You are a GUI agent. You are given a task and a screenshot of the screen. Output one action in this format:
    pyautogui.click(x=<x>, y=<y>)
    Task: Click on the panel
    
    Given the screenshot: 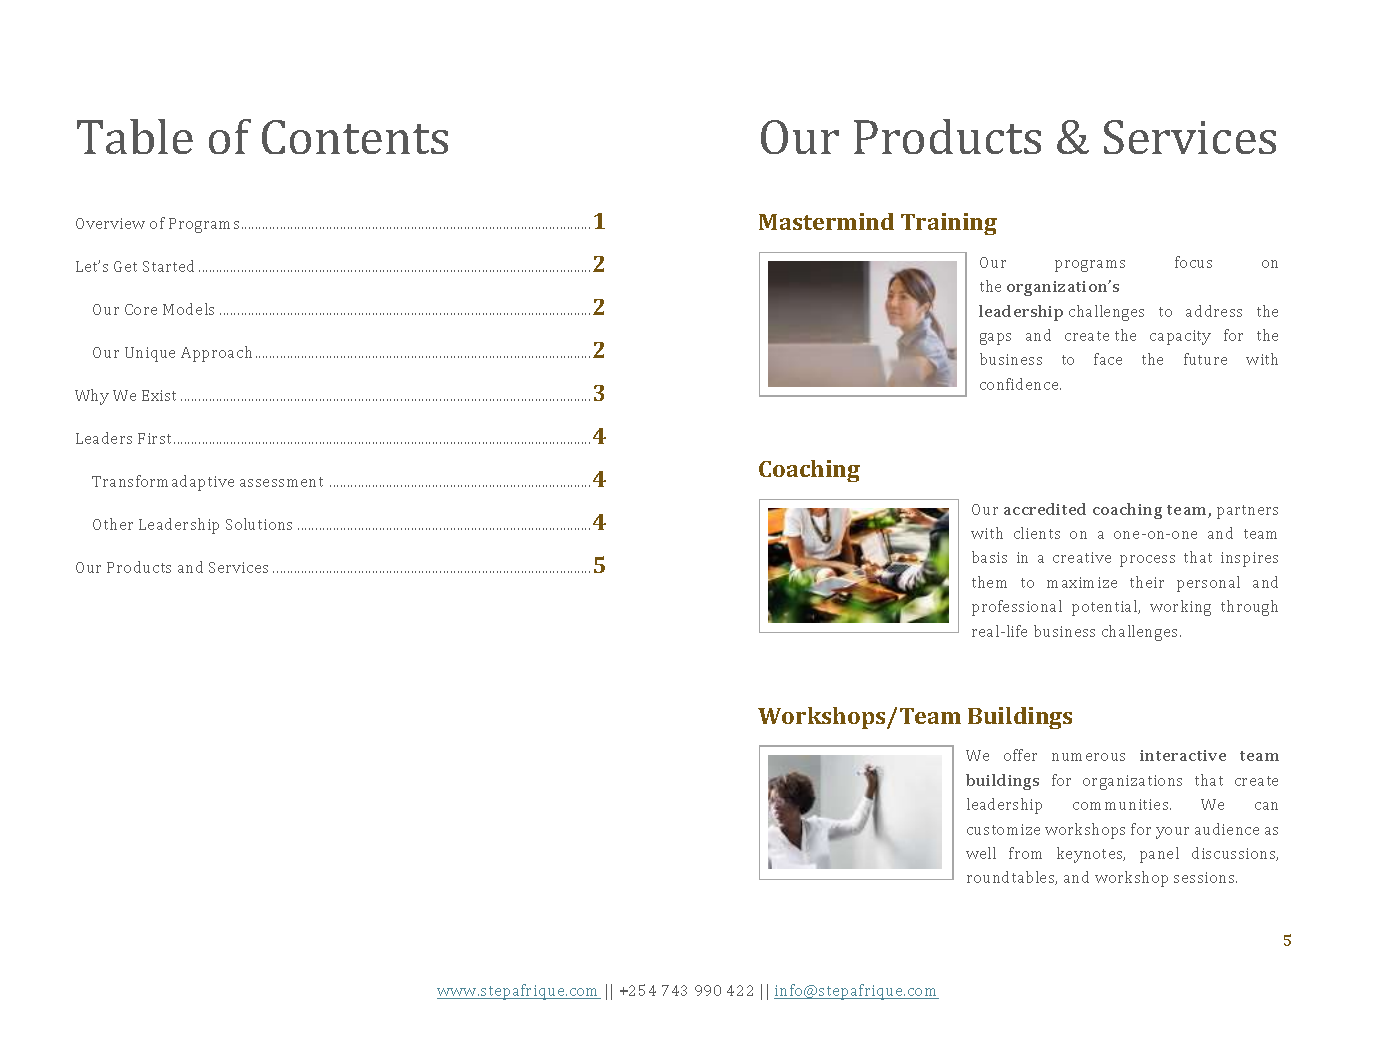 What is the action you would take?
    pyautogui.click(x=1159, y=855)
